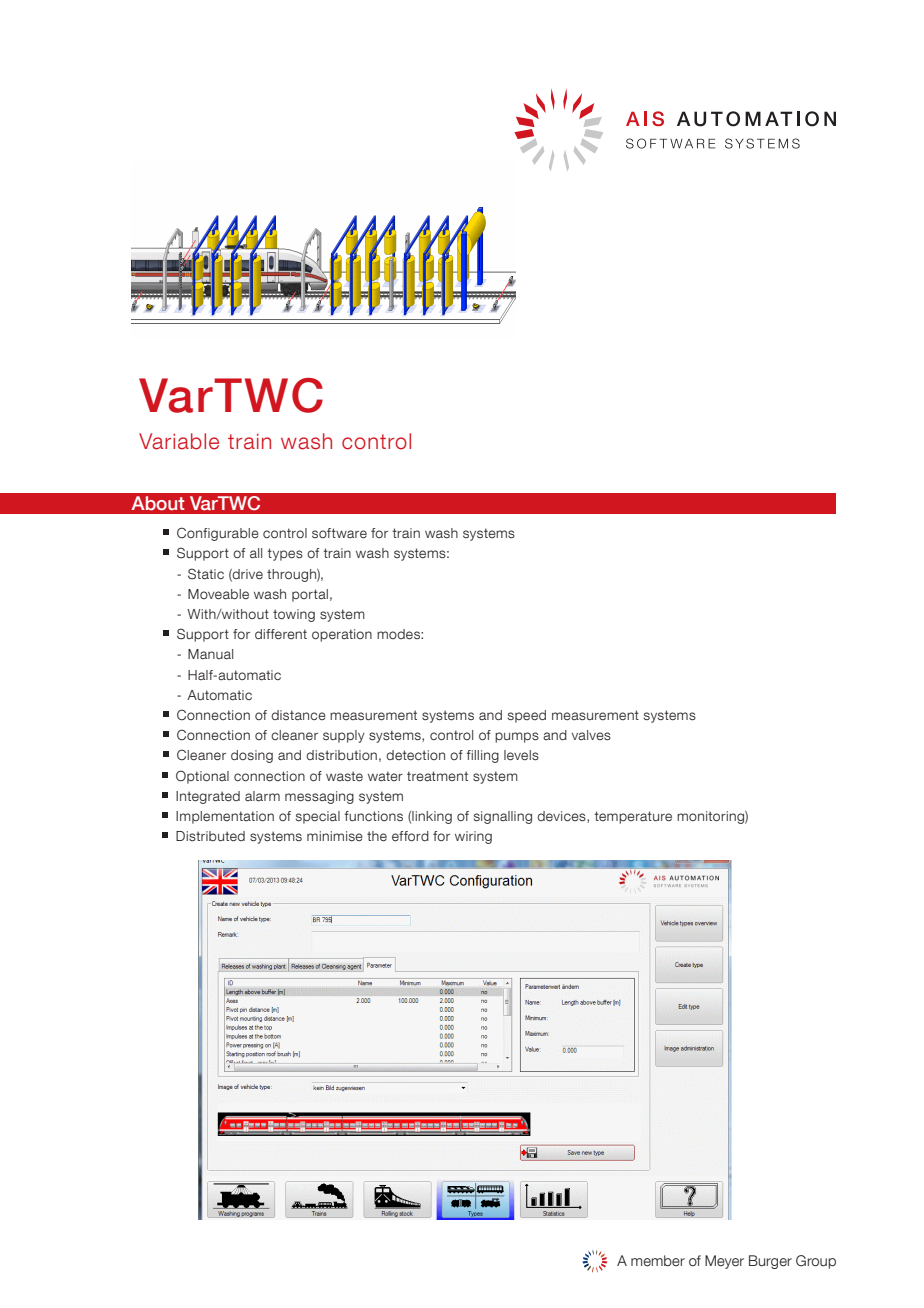 Image resolution: width=924 pixels, height=1308 pixels. Describe the element at coordinates (770, 1262) in the screenshot. I see `Burger` at that location.
